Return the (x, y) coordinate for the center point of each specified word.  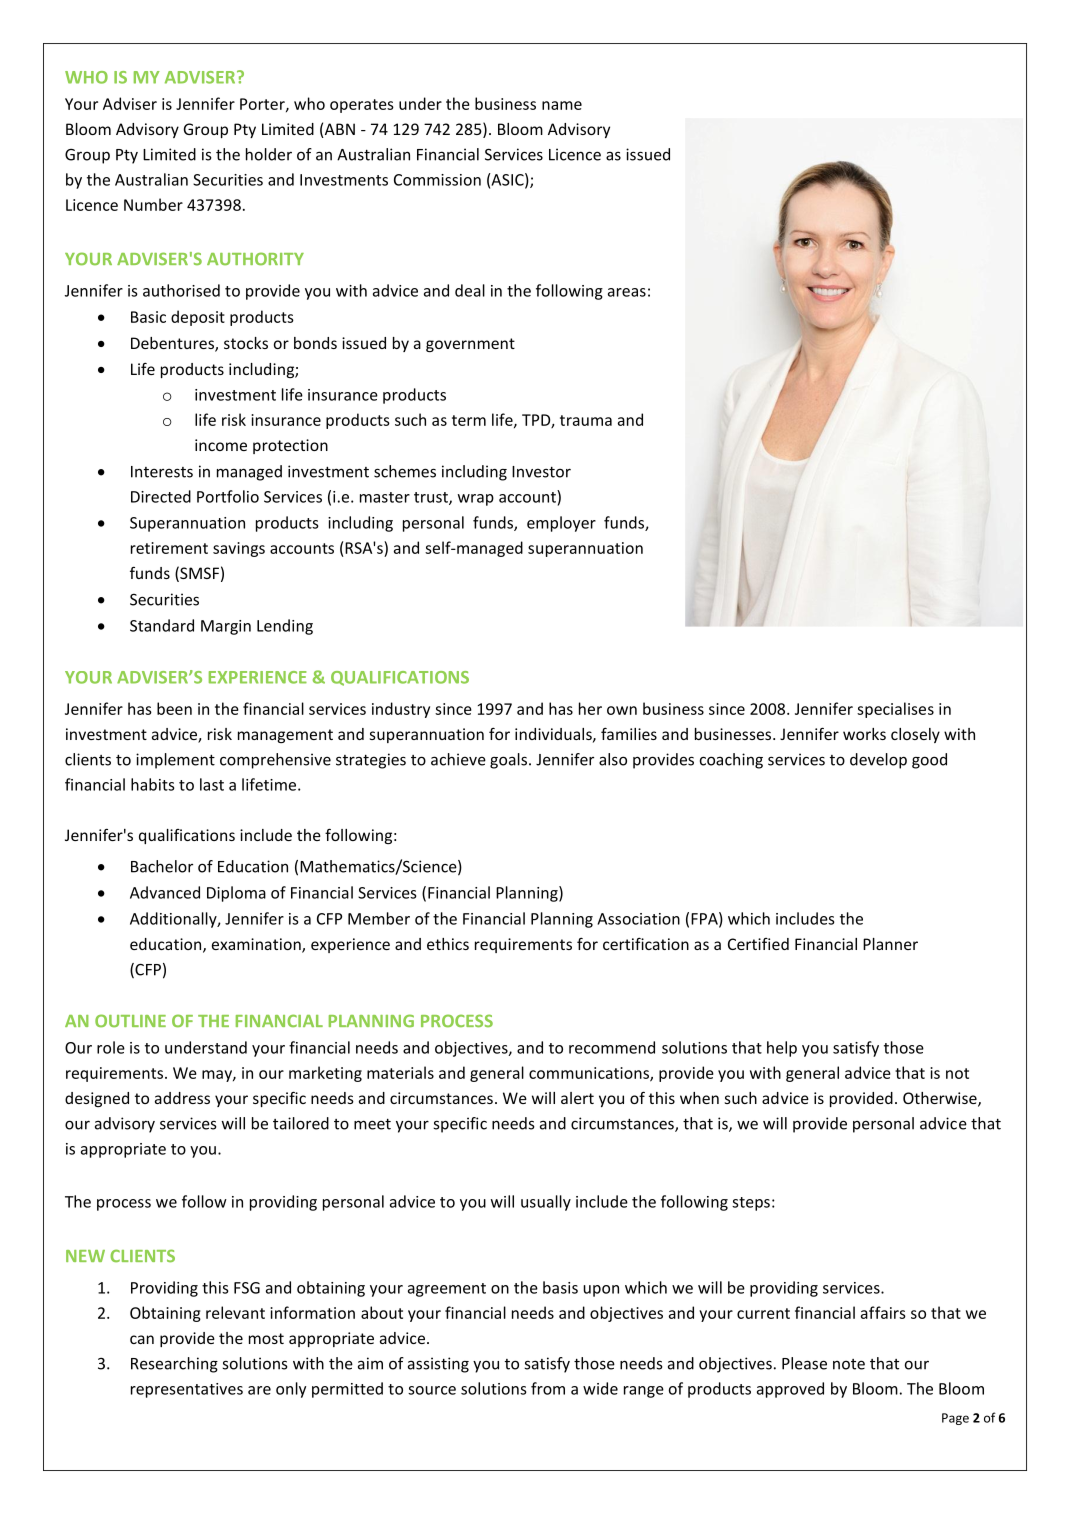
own (622, 710)
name (562, 105)
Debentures (173, 344)
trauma (586, 420)
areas (627, 292)
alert (577, 1098)
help (782, 1049)
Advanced (165, 892)
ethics (448, 944)
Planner (890, 944)
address (182, 1098)
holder (269, 154)
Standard (162, 625)
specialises (895, 710)
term (469, 420)
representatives (187, 1390)
